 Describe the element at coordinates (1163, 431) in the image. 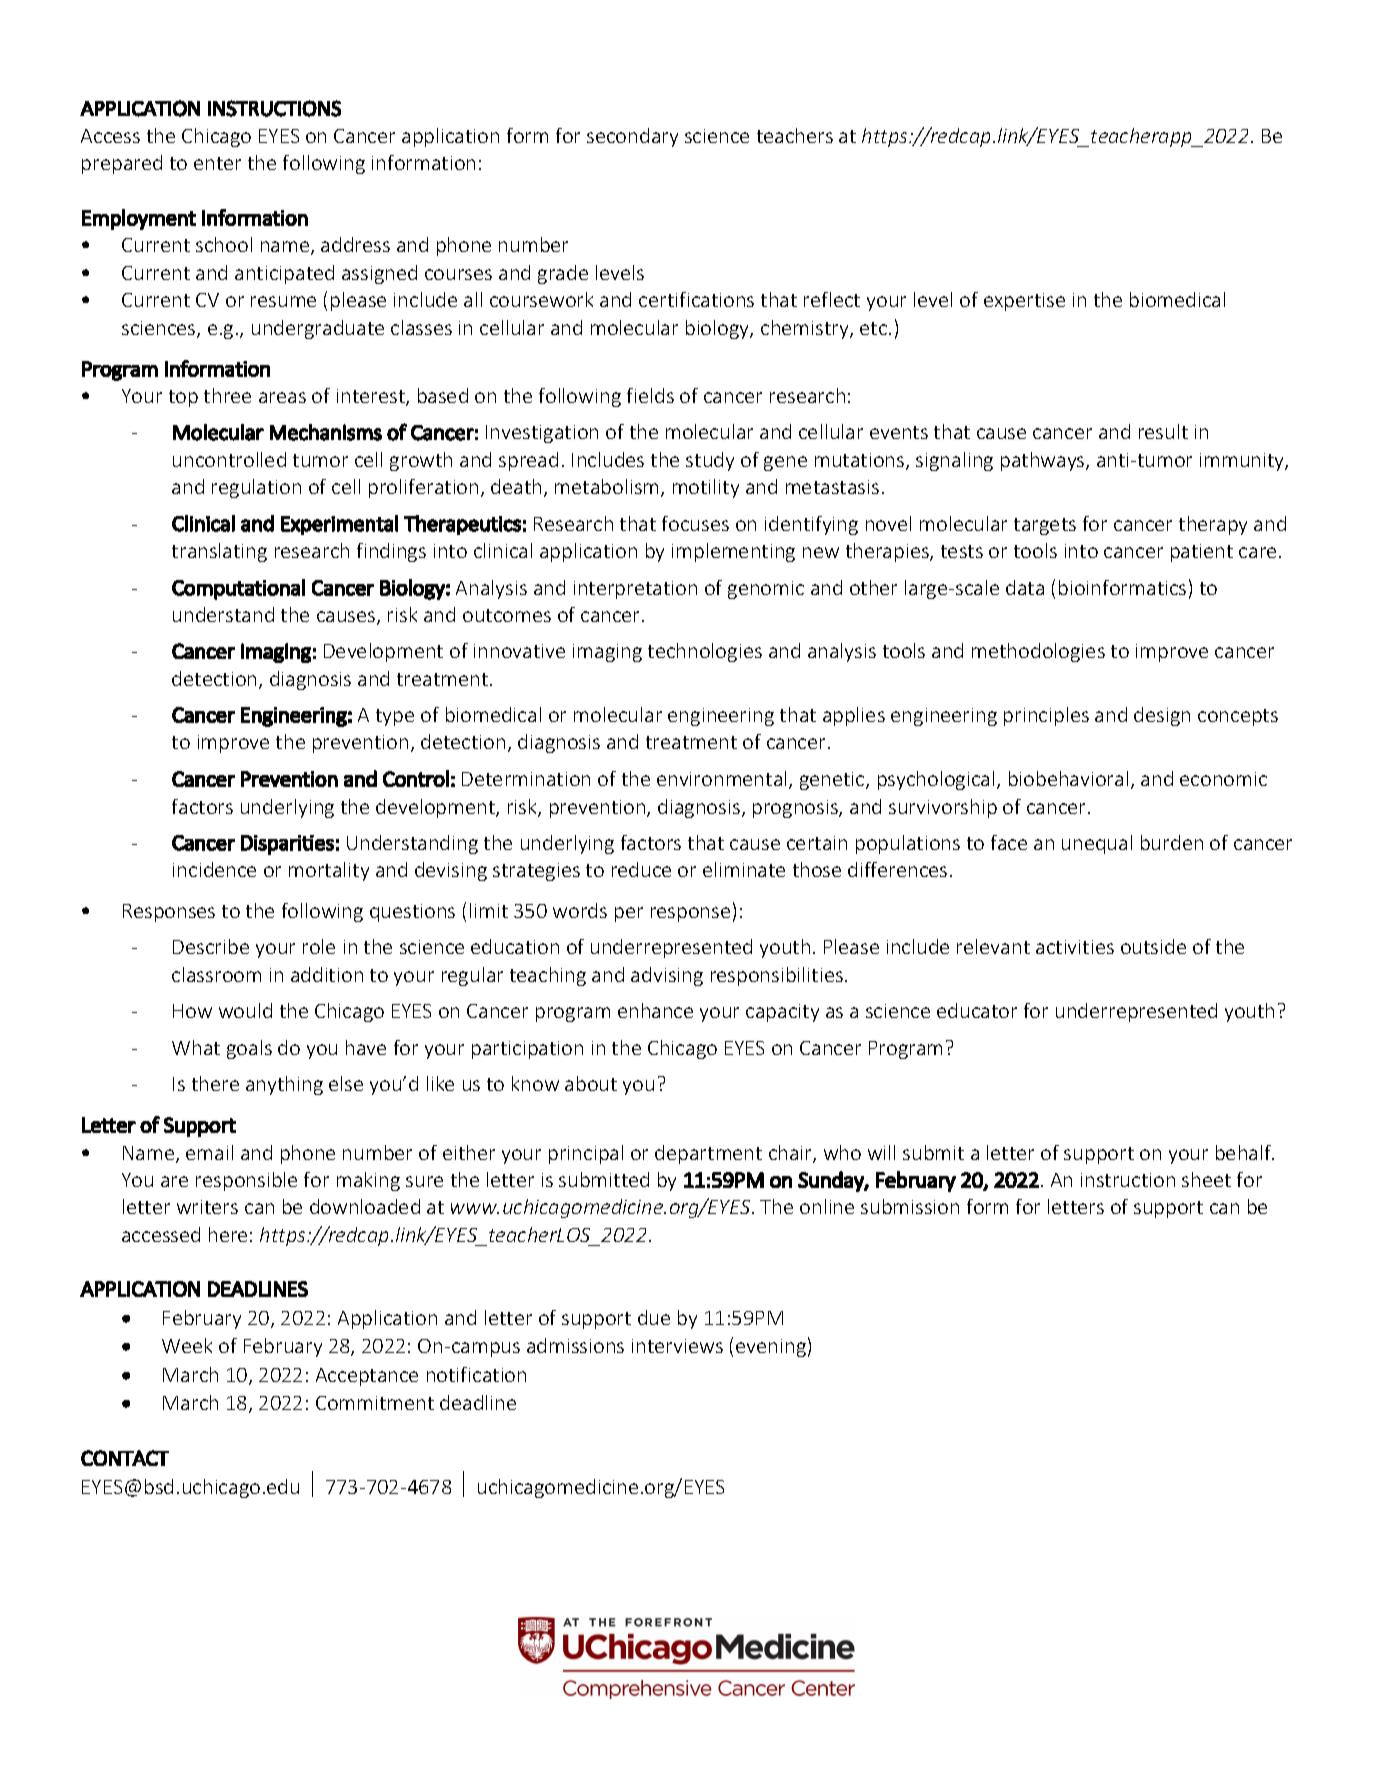

I see `result` at that location.
